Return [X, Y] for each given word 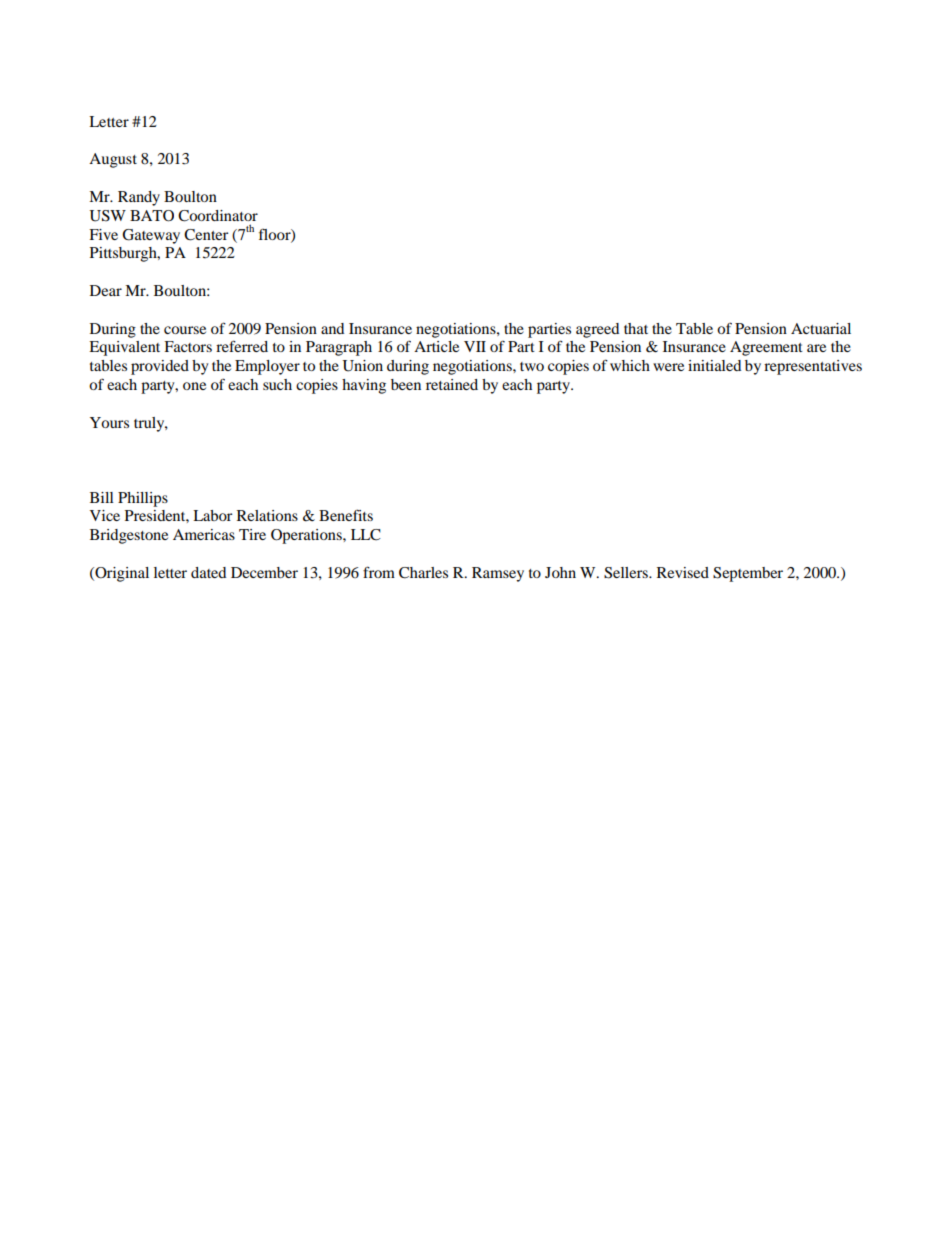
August [113, 160]
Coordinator [218, 216]
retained [452, 384]
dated [208, 572]
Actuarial [821, 328]
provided [160, 367]
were [668, 367]
